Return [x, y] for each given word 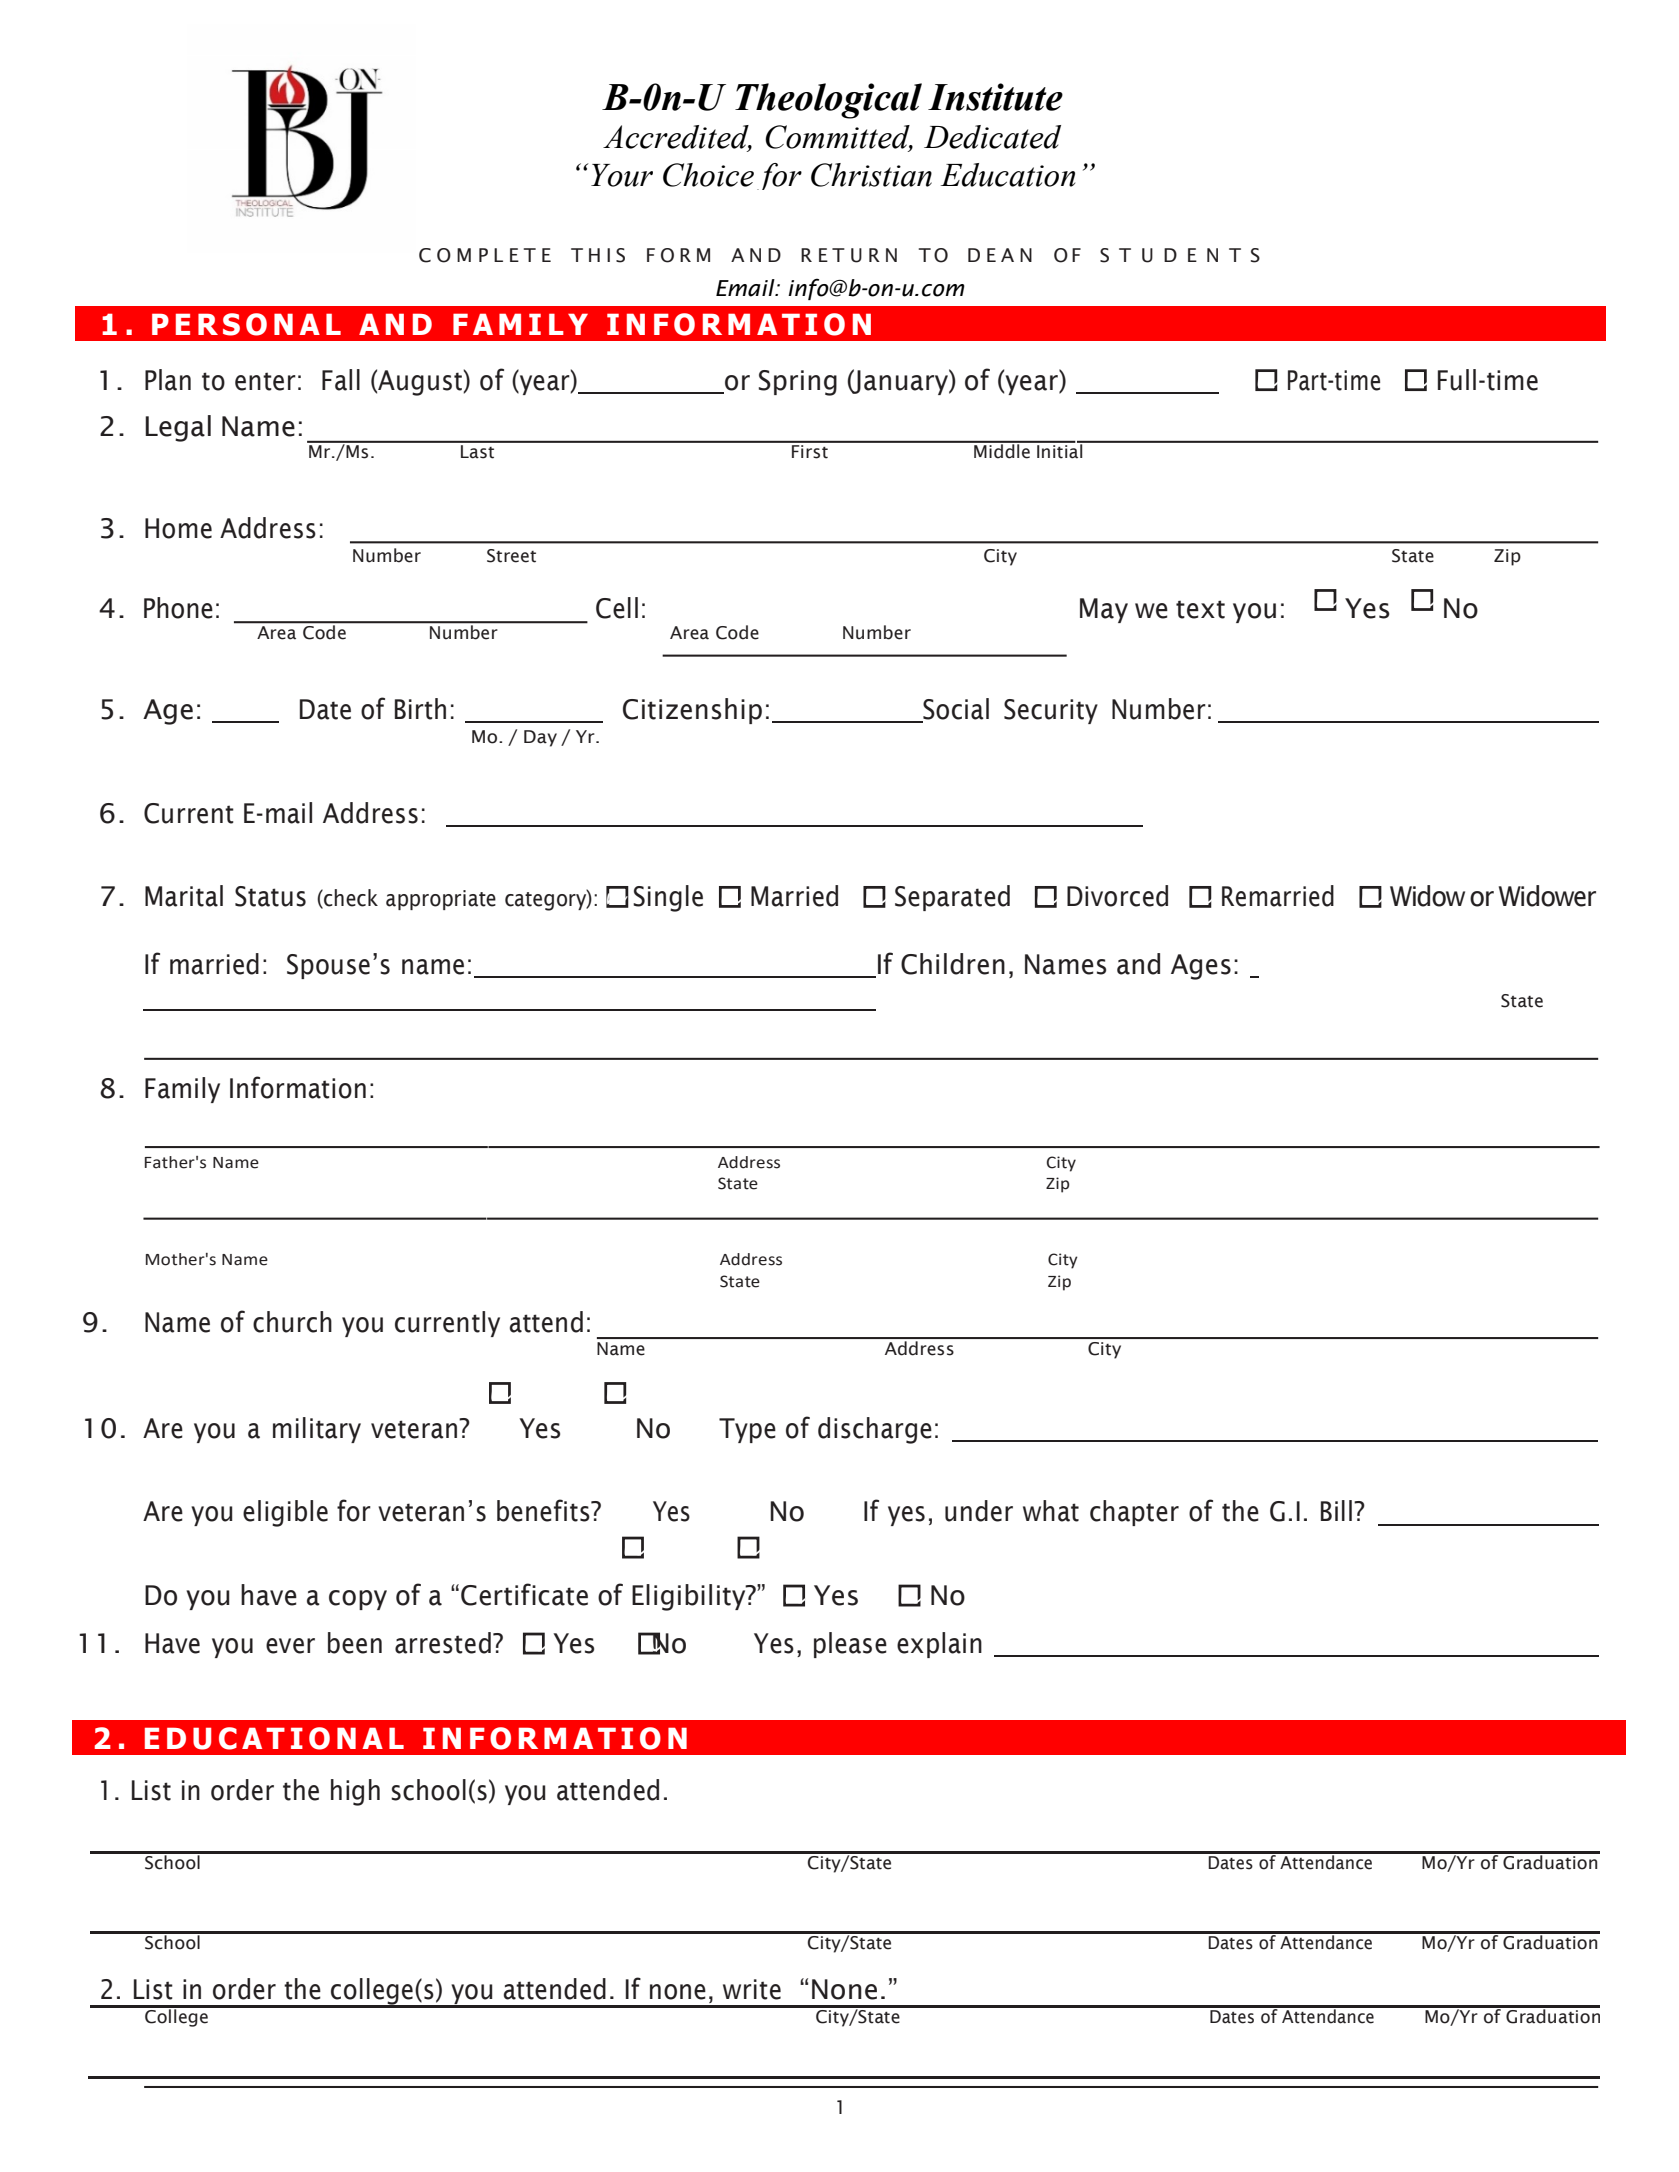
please [850, 1645]
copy [358, 1600]
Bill [1336, 1510]
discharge [875, 1430]
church [292, 1322]
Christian [871, 175]
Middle [1002, 450]
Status [270, 896]
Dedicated [992, 137]
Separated [952, 898]
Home [178, 528]
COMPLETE [485, 255]
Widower [1547, 896]
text [1200, 609]
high [355, 1792]
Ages [1201, 967]
